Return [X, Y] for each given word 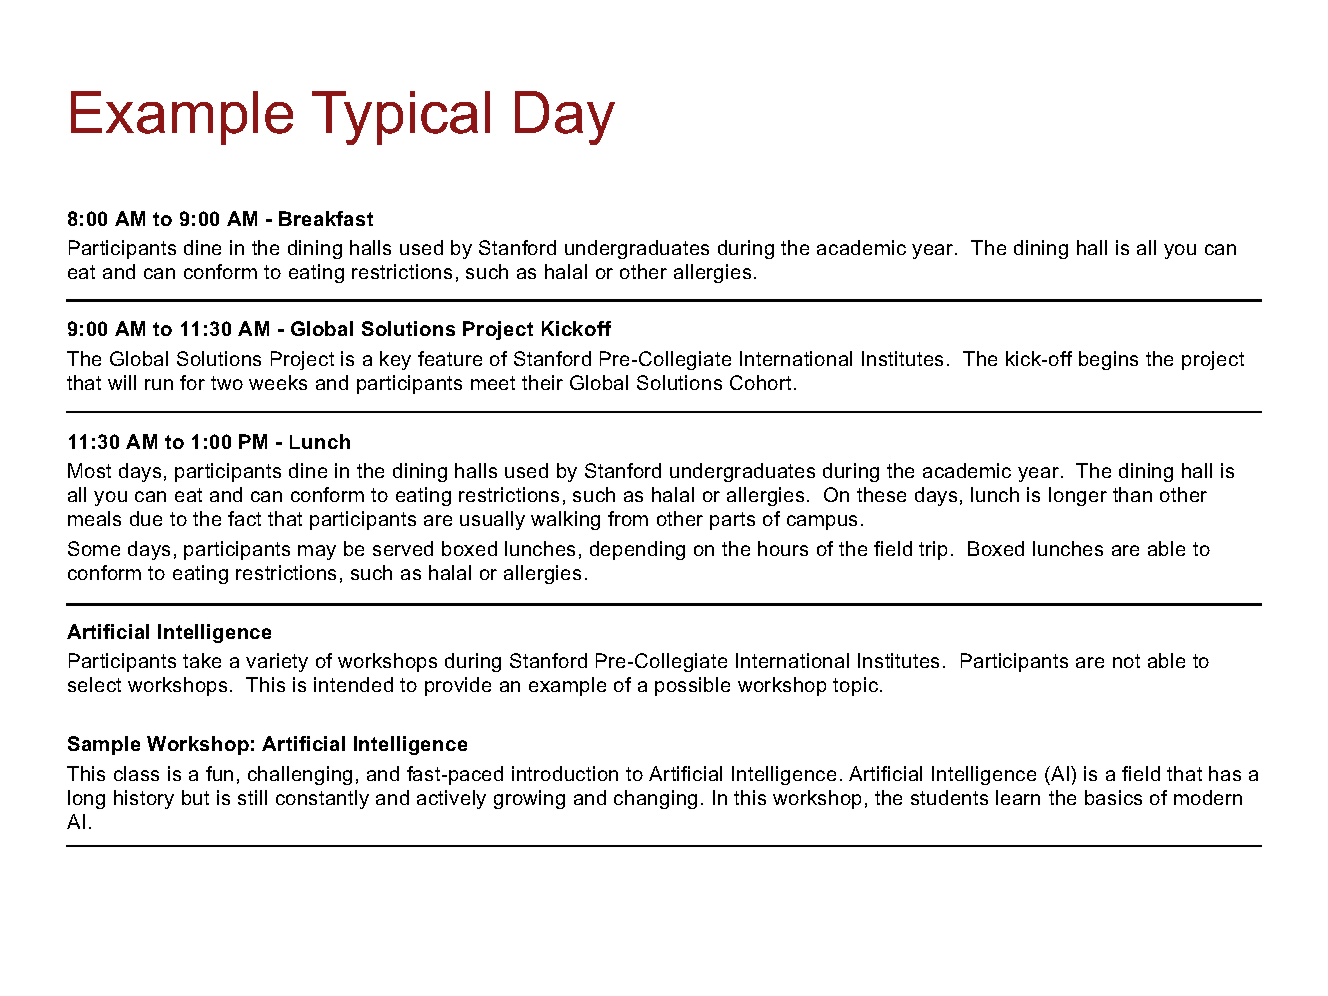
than [1132, 494]
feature [450, 358]
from [628, 518]
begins [1108, 360]
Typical [401, 118]
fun [219, 773]
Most [89, 470]
